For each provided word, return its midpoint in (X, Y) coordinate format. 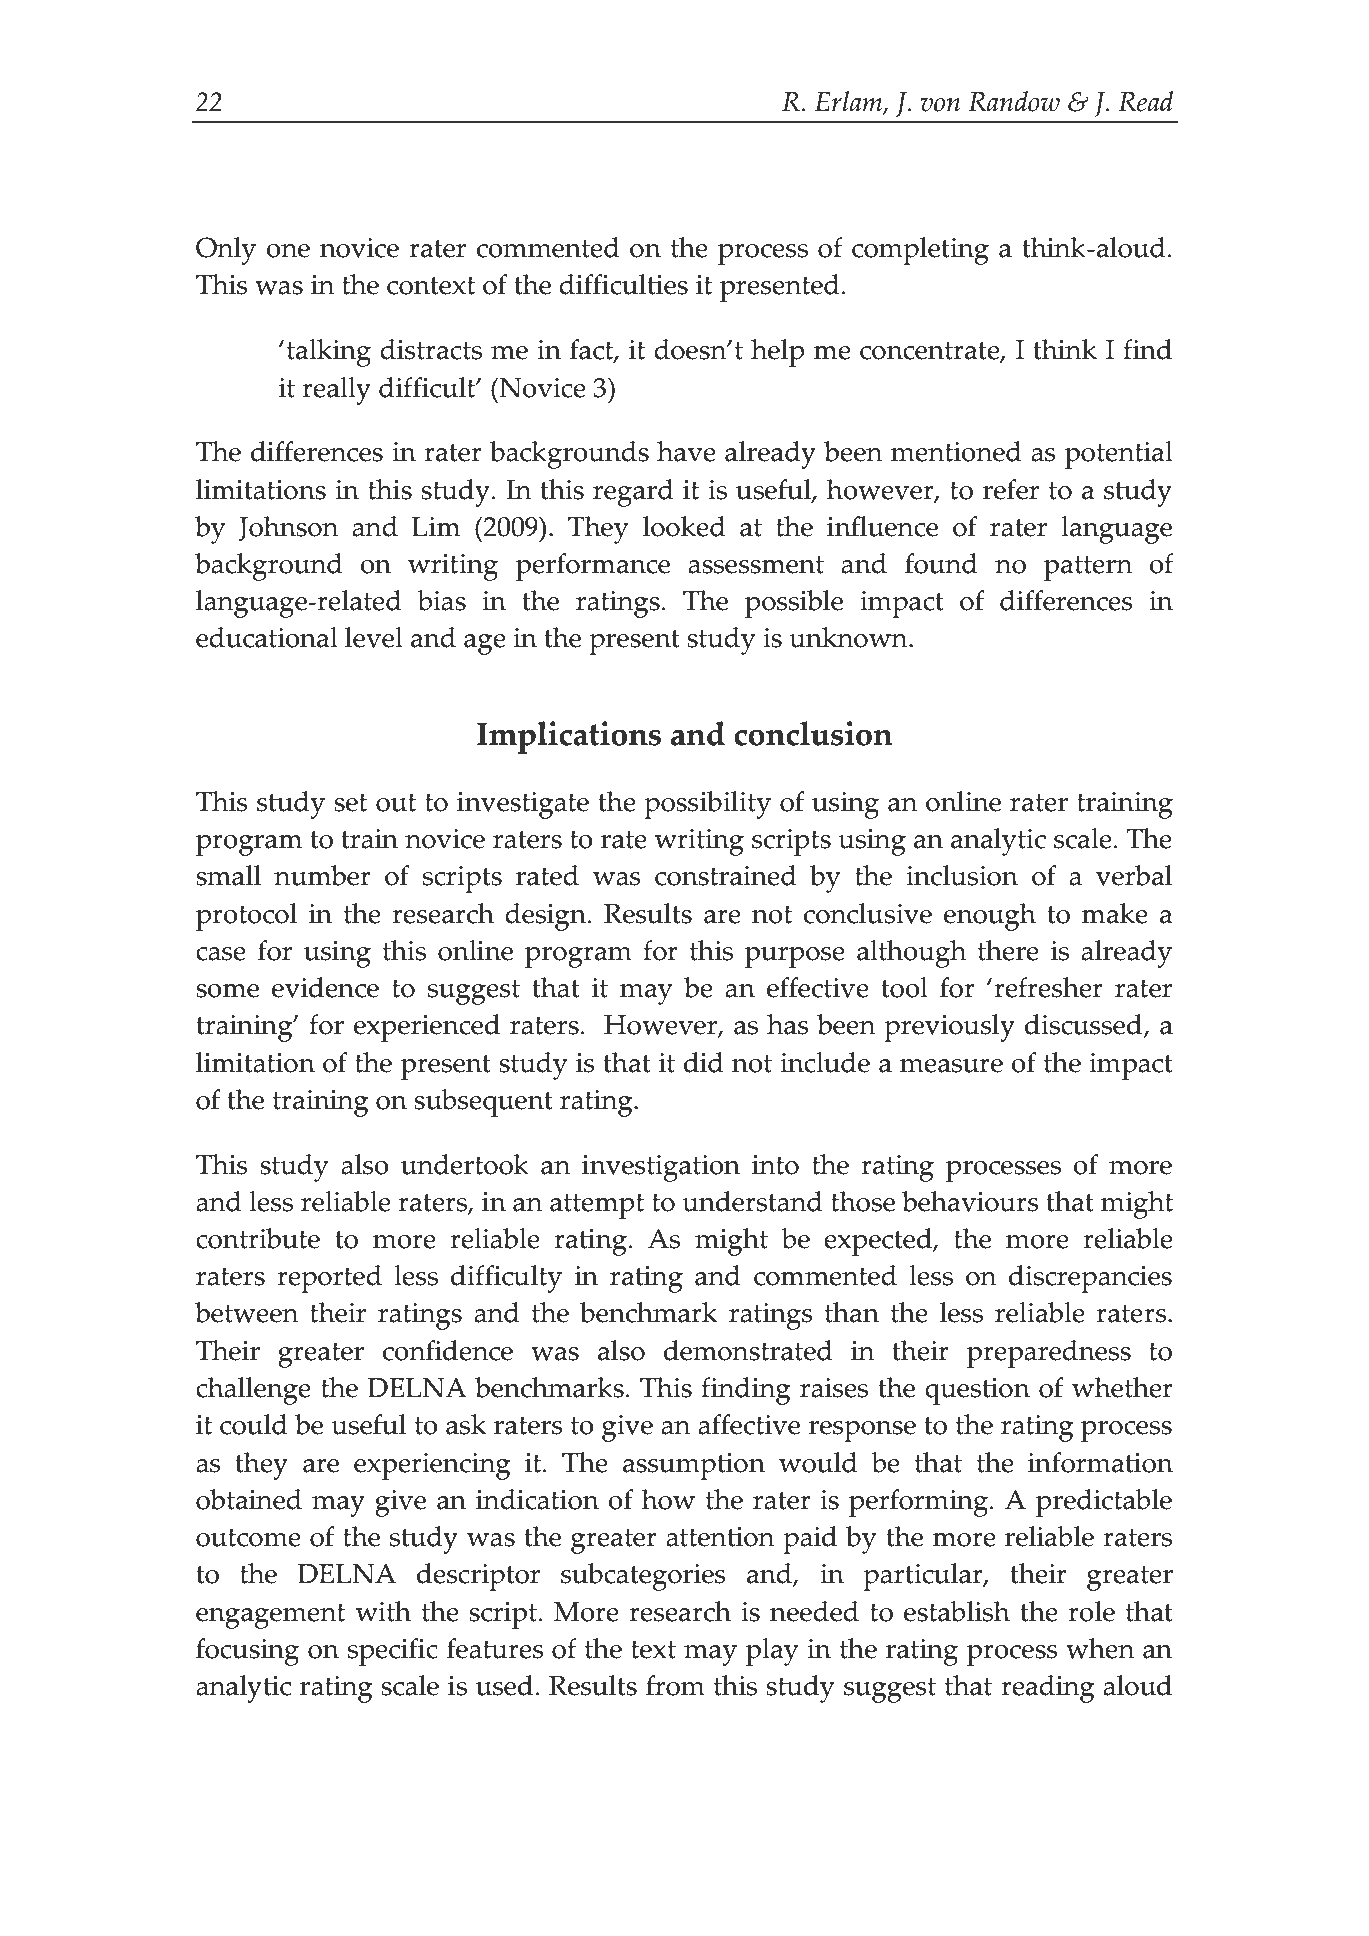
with (383, 1611)
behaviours (970, 1201)
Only (226, 251)
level (374, 637)
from (675, 1685)
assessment (756, 565)
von (940, 105)
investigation (661, 1168)
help (778, 353)
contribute (258, 1238)
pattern (1088, 568)
